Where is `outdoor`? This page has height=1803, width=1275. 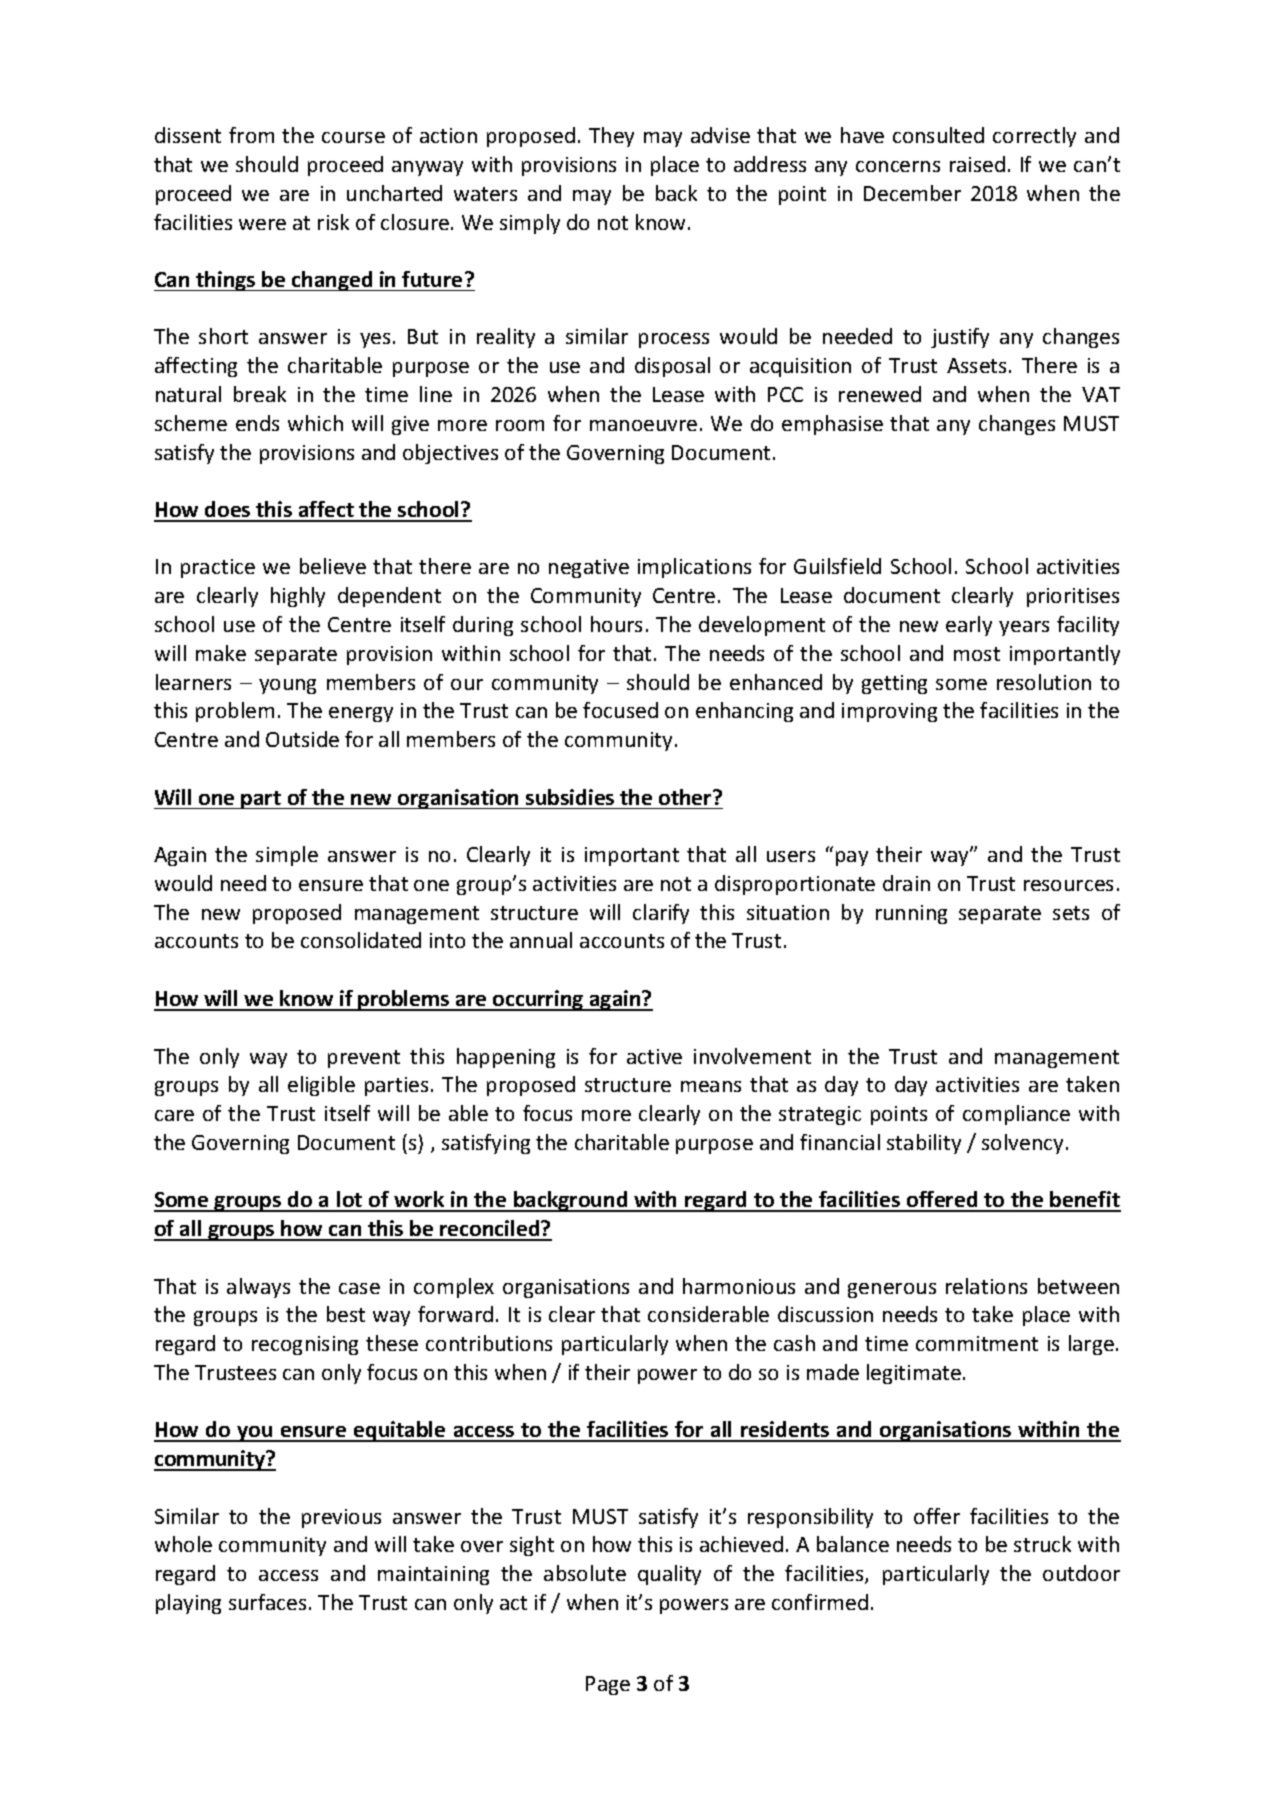 outdoor is located at coordinates (1081, 1573).
